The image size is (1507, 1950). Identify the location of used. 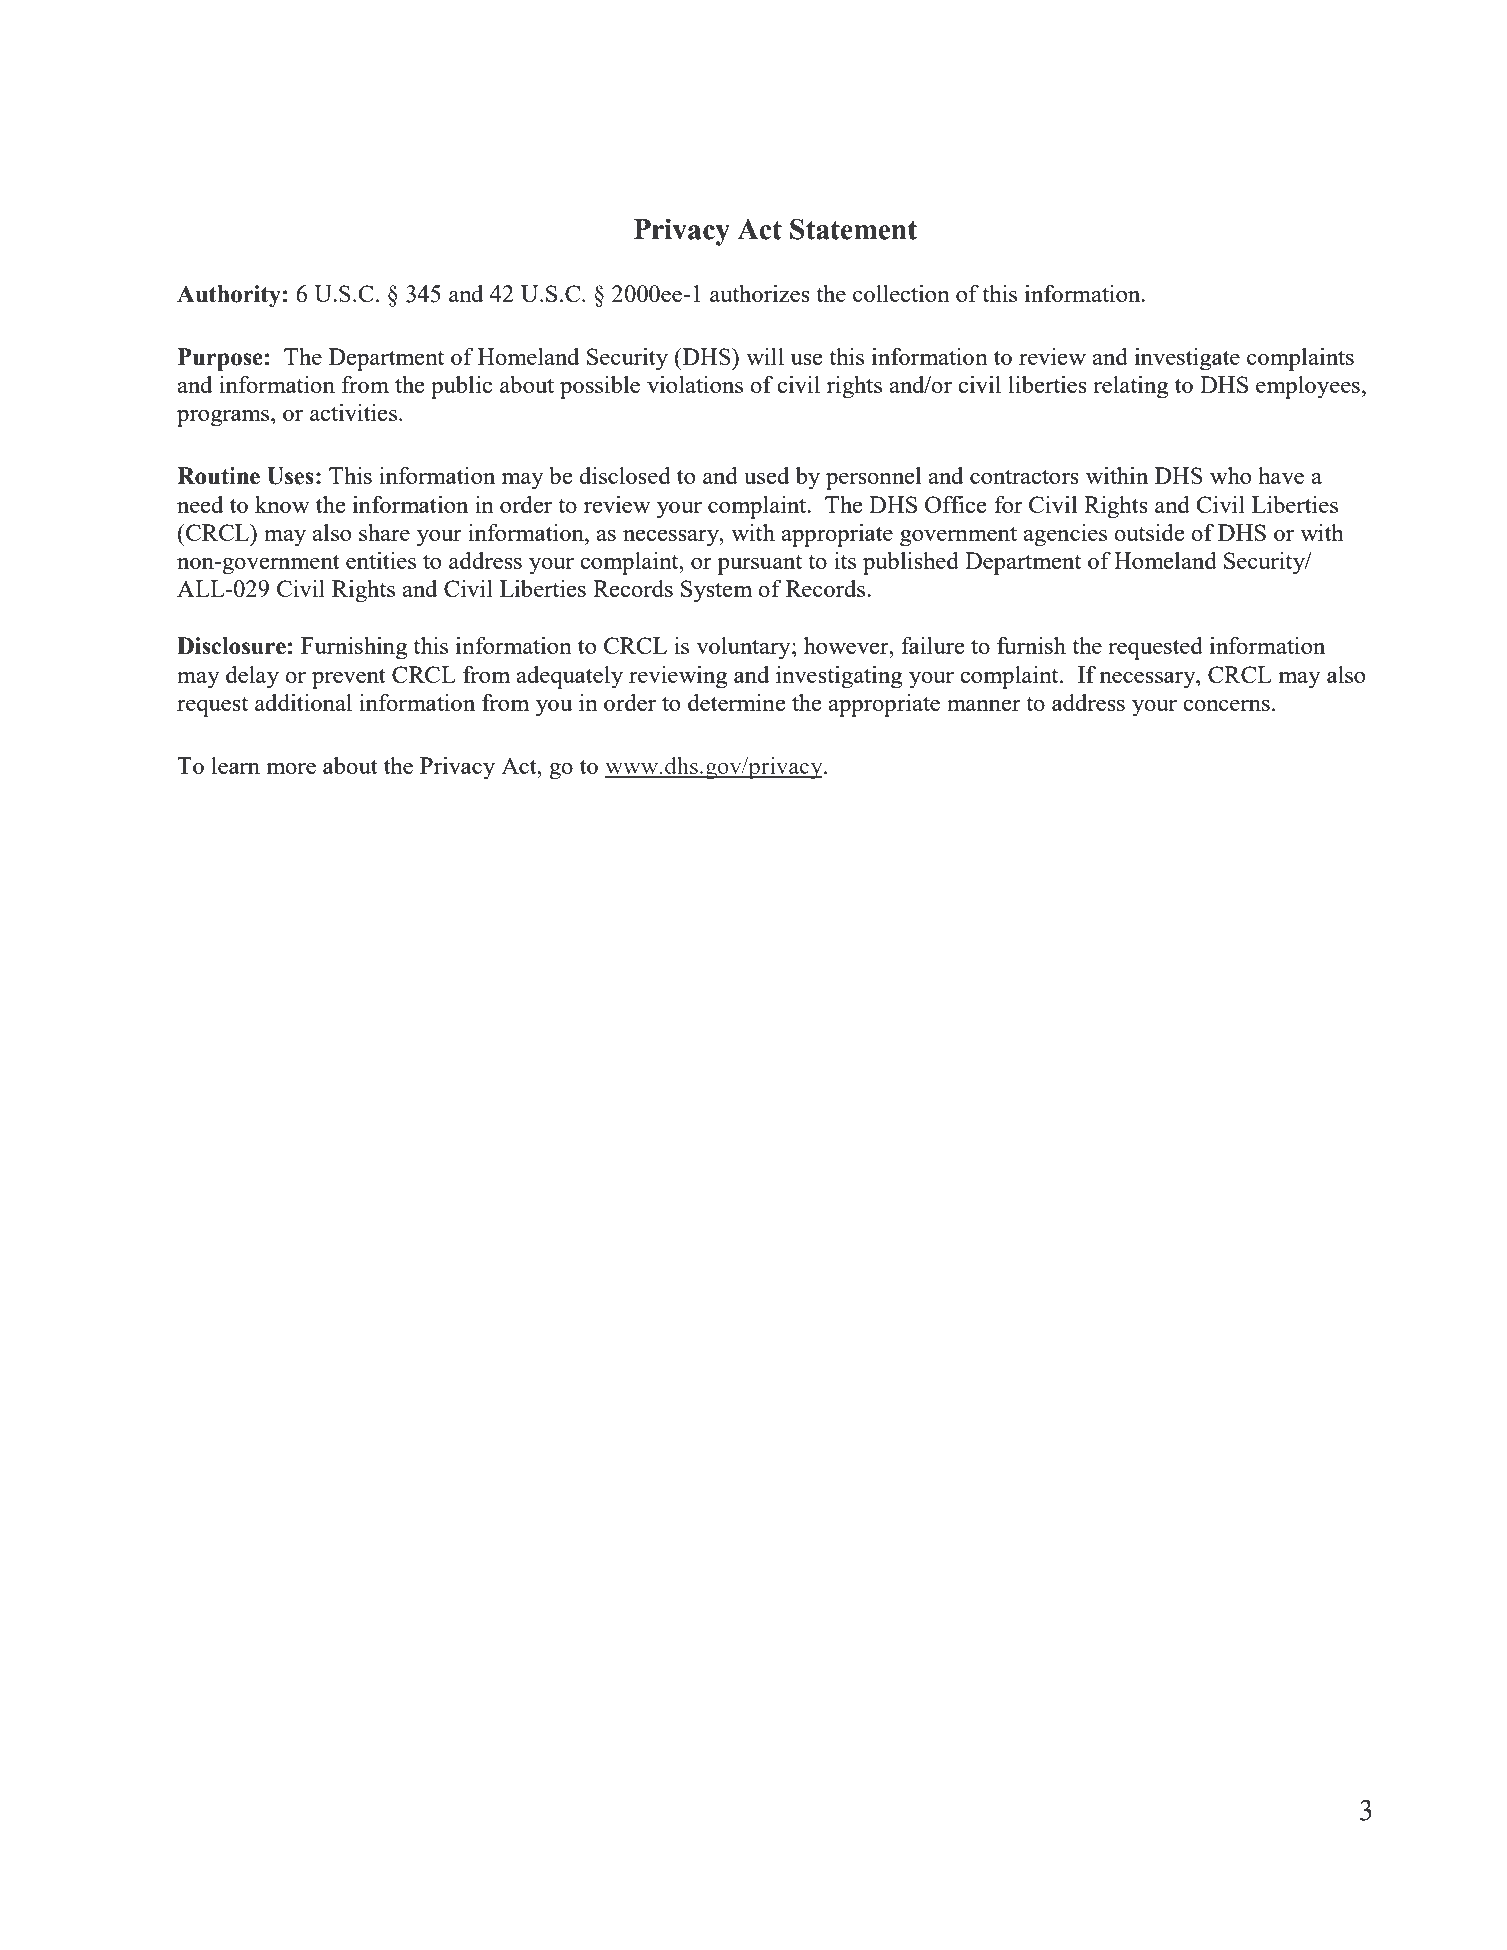
(766, 475).
